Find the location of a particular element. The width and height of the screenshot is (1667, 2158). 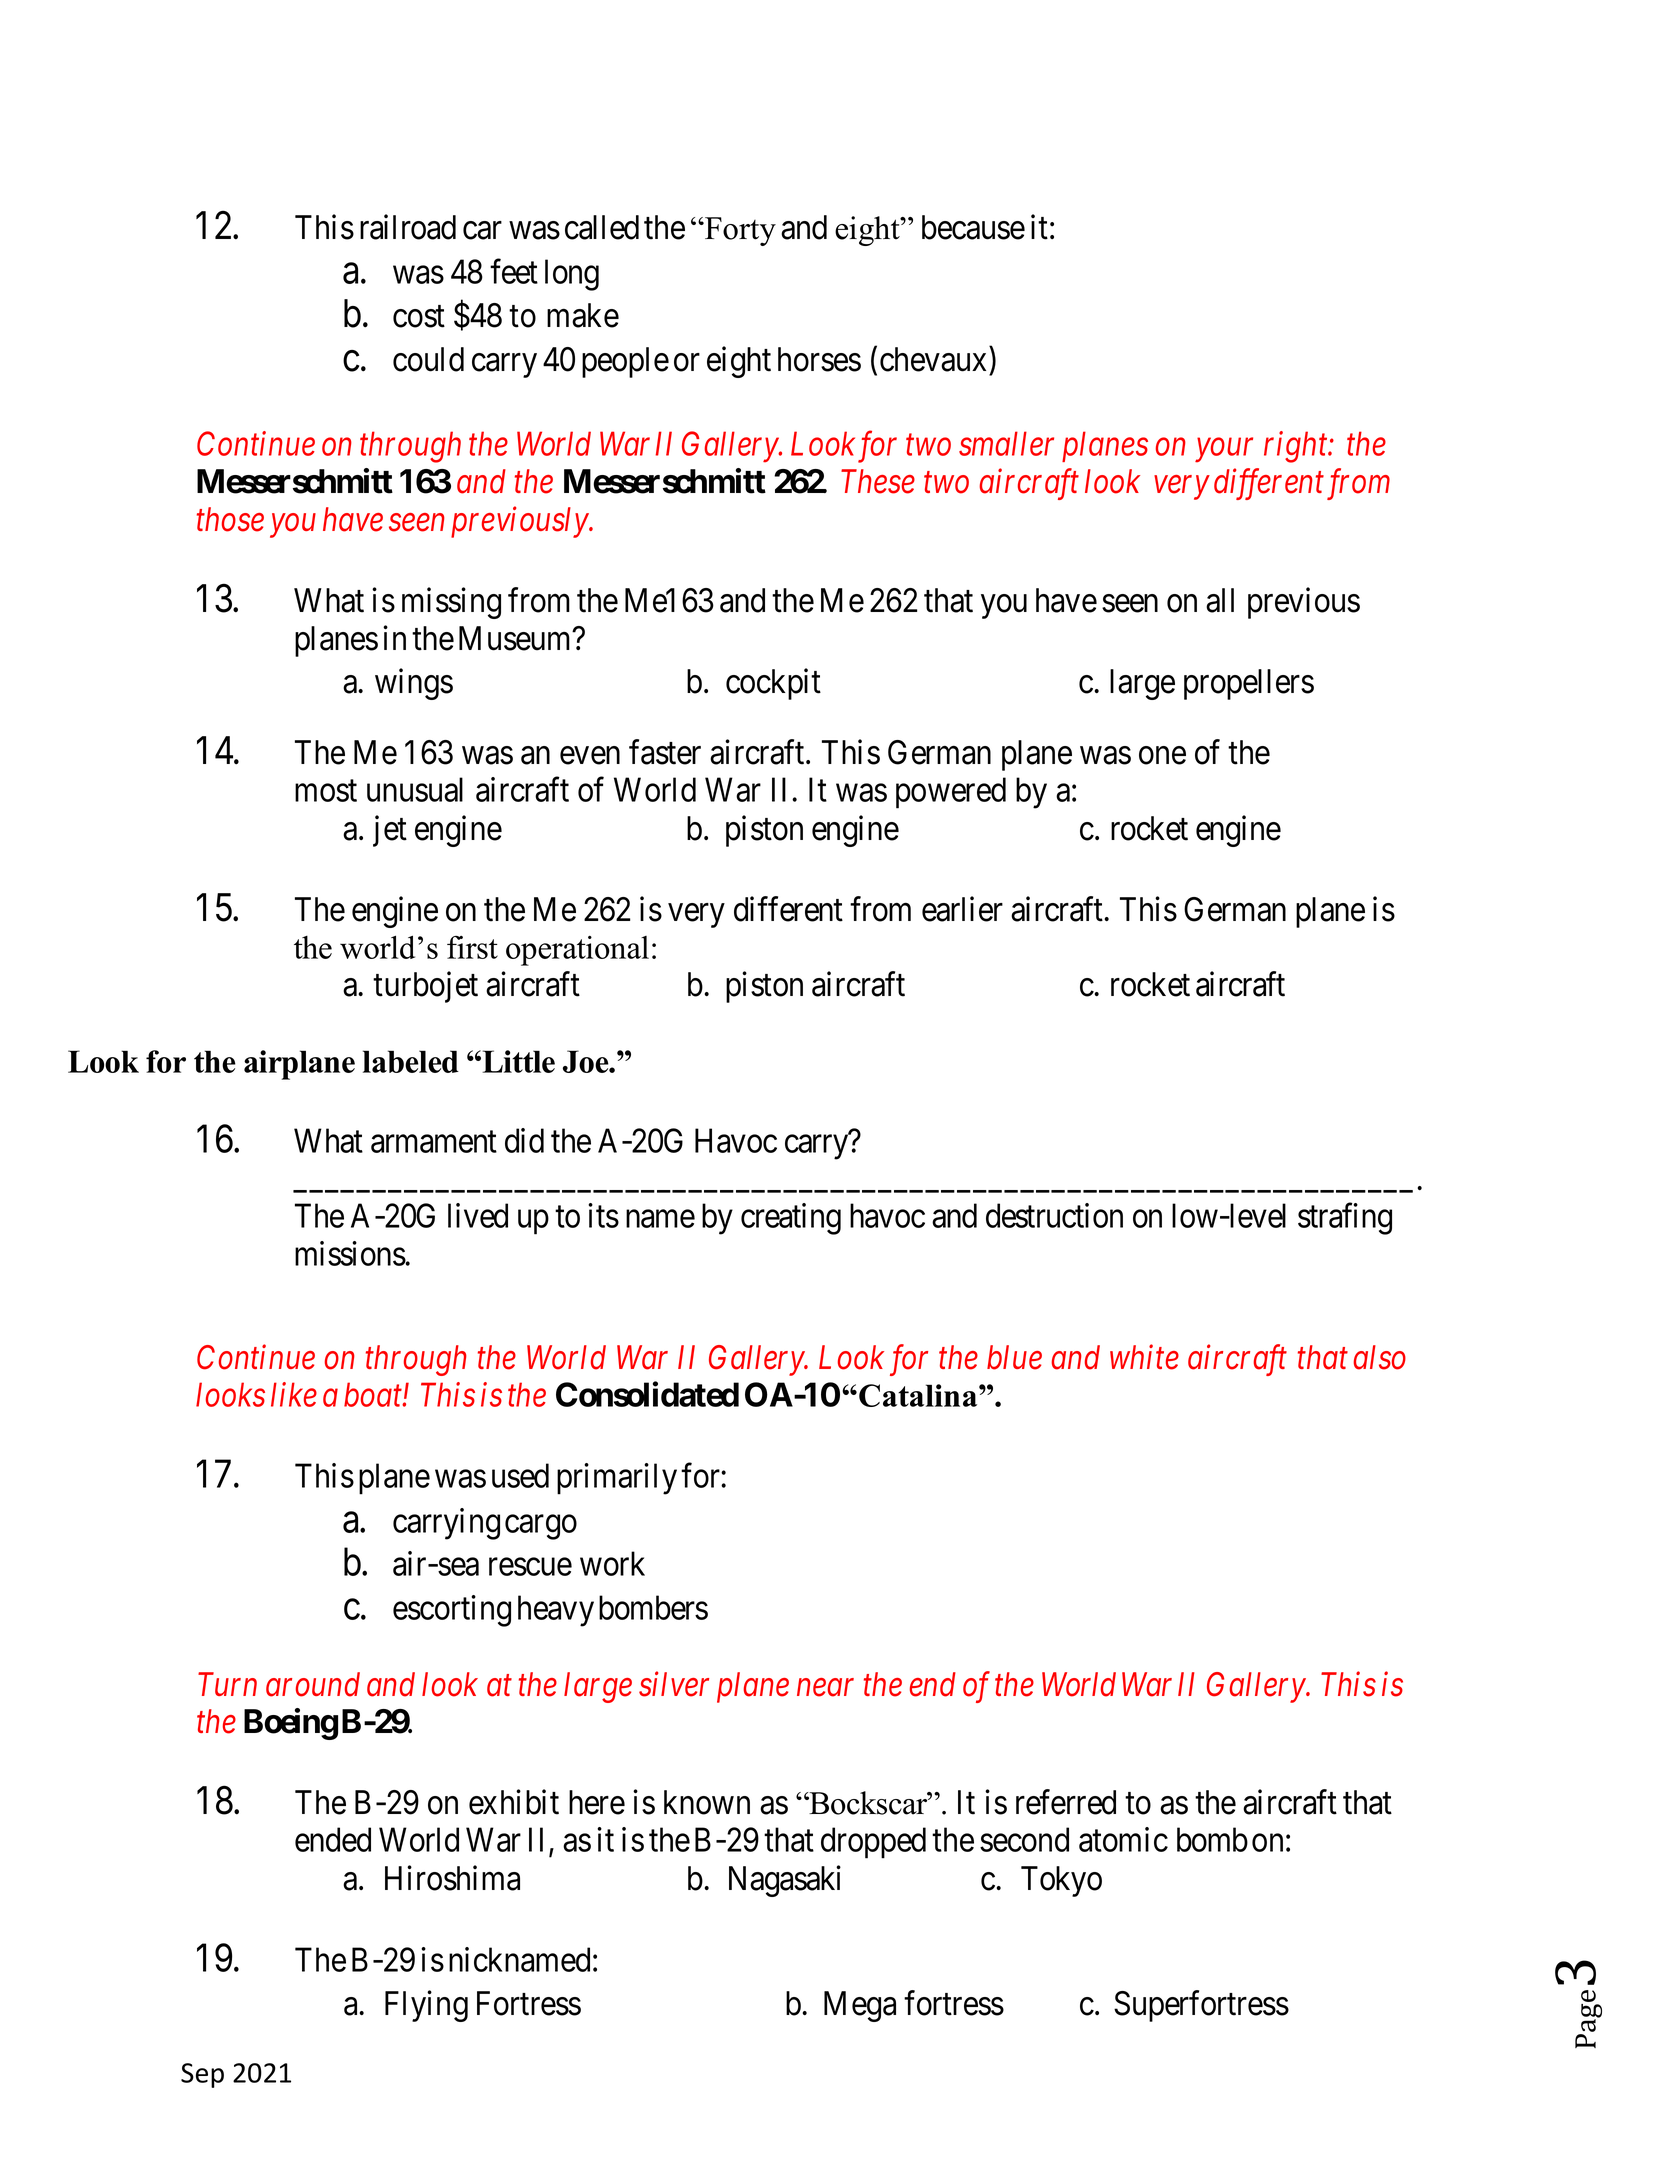

Catalina is located at coordinates (919, 1395).
